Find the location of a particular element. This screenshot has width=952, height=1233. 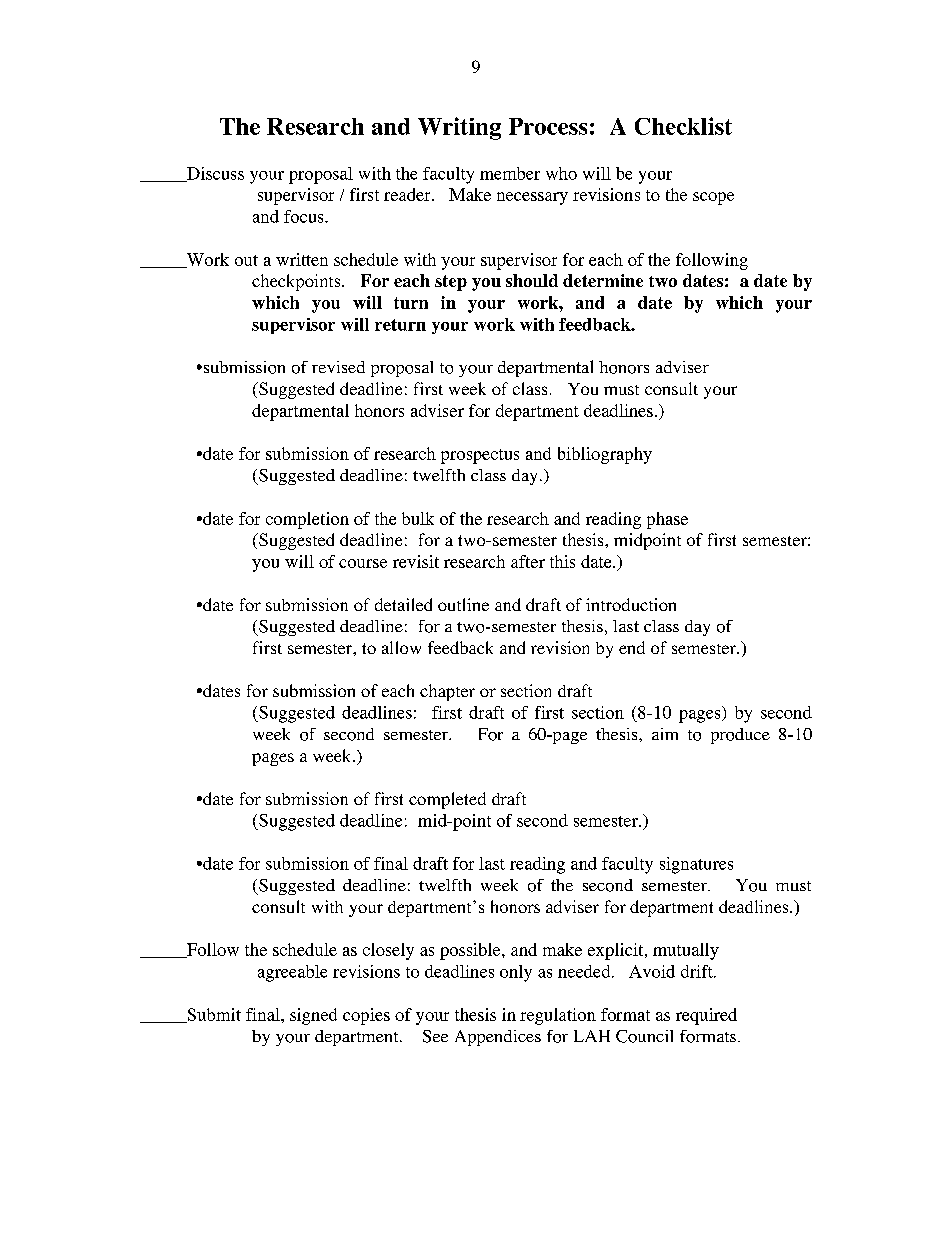

after is located at coordinates (528, 561).
